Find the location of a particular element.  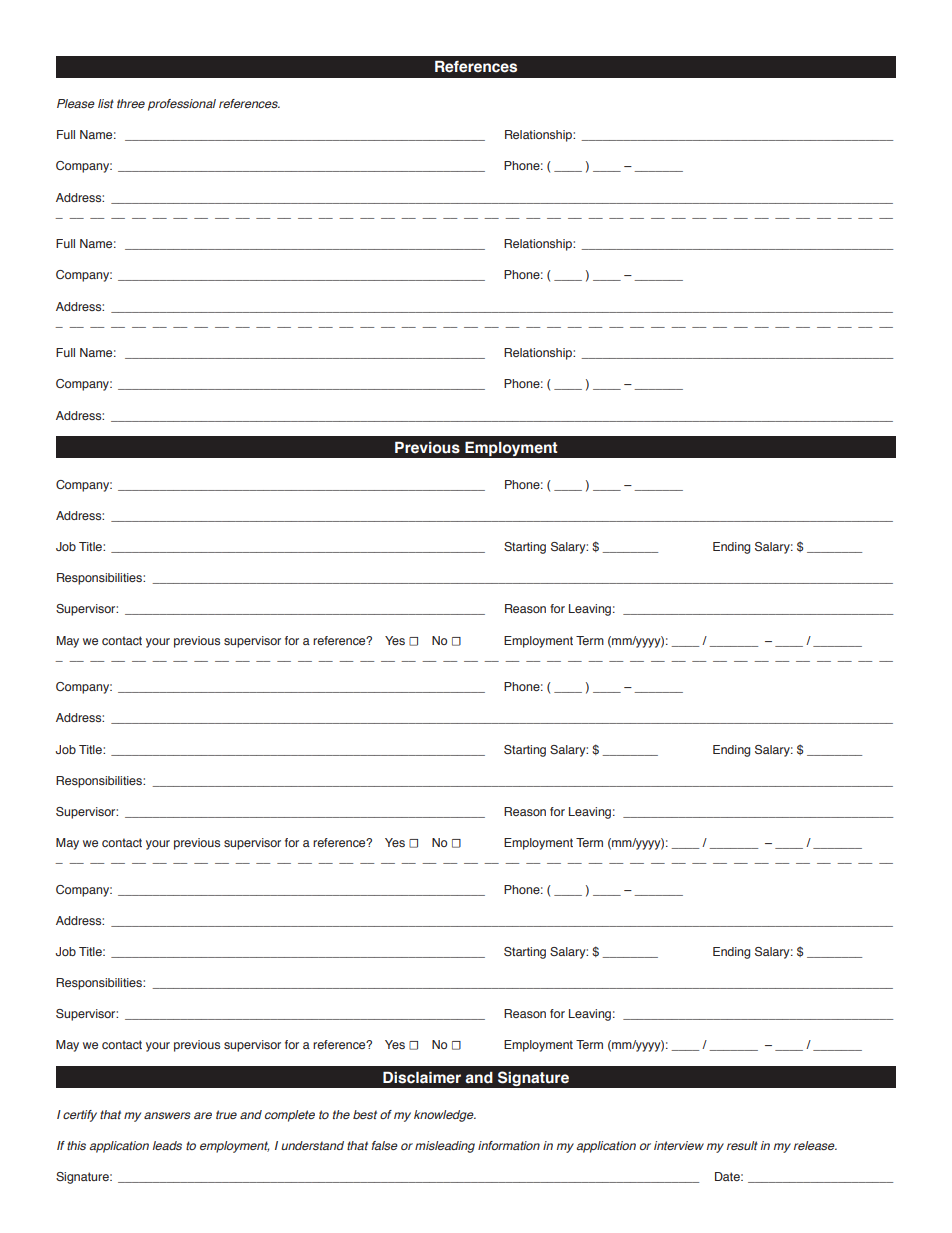

list is located at coordinates (106, 103).
